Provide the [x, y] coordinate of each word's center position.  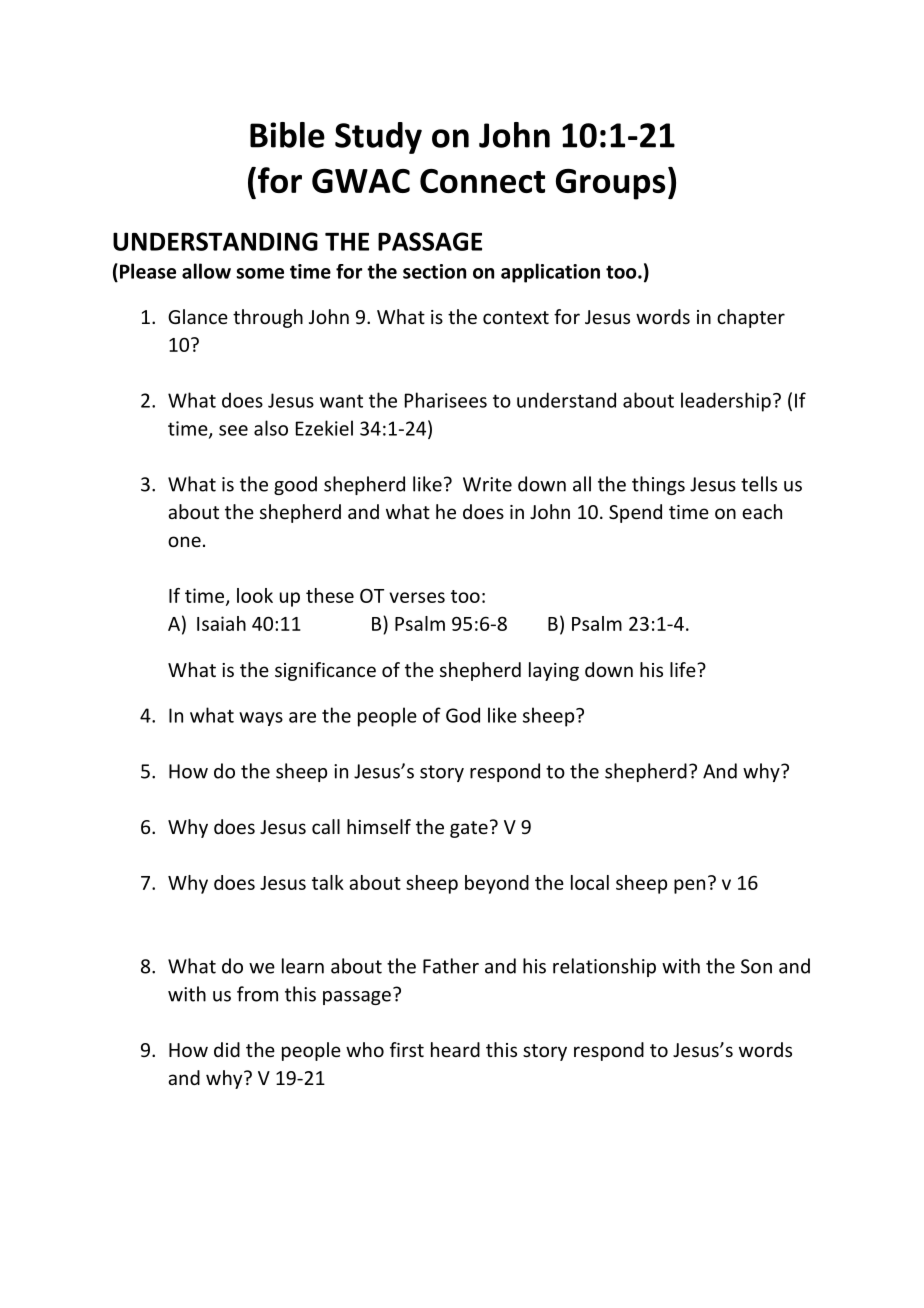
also [271, 428]
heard [455, 1049]
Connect [482, 181]
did [227, 1049]
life [684, 669]
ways [261, 719]
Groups [611, 184]
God [463, 715]
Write [487, 484]
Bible [287, 135]
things [658, 485]
